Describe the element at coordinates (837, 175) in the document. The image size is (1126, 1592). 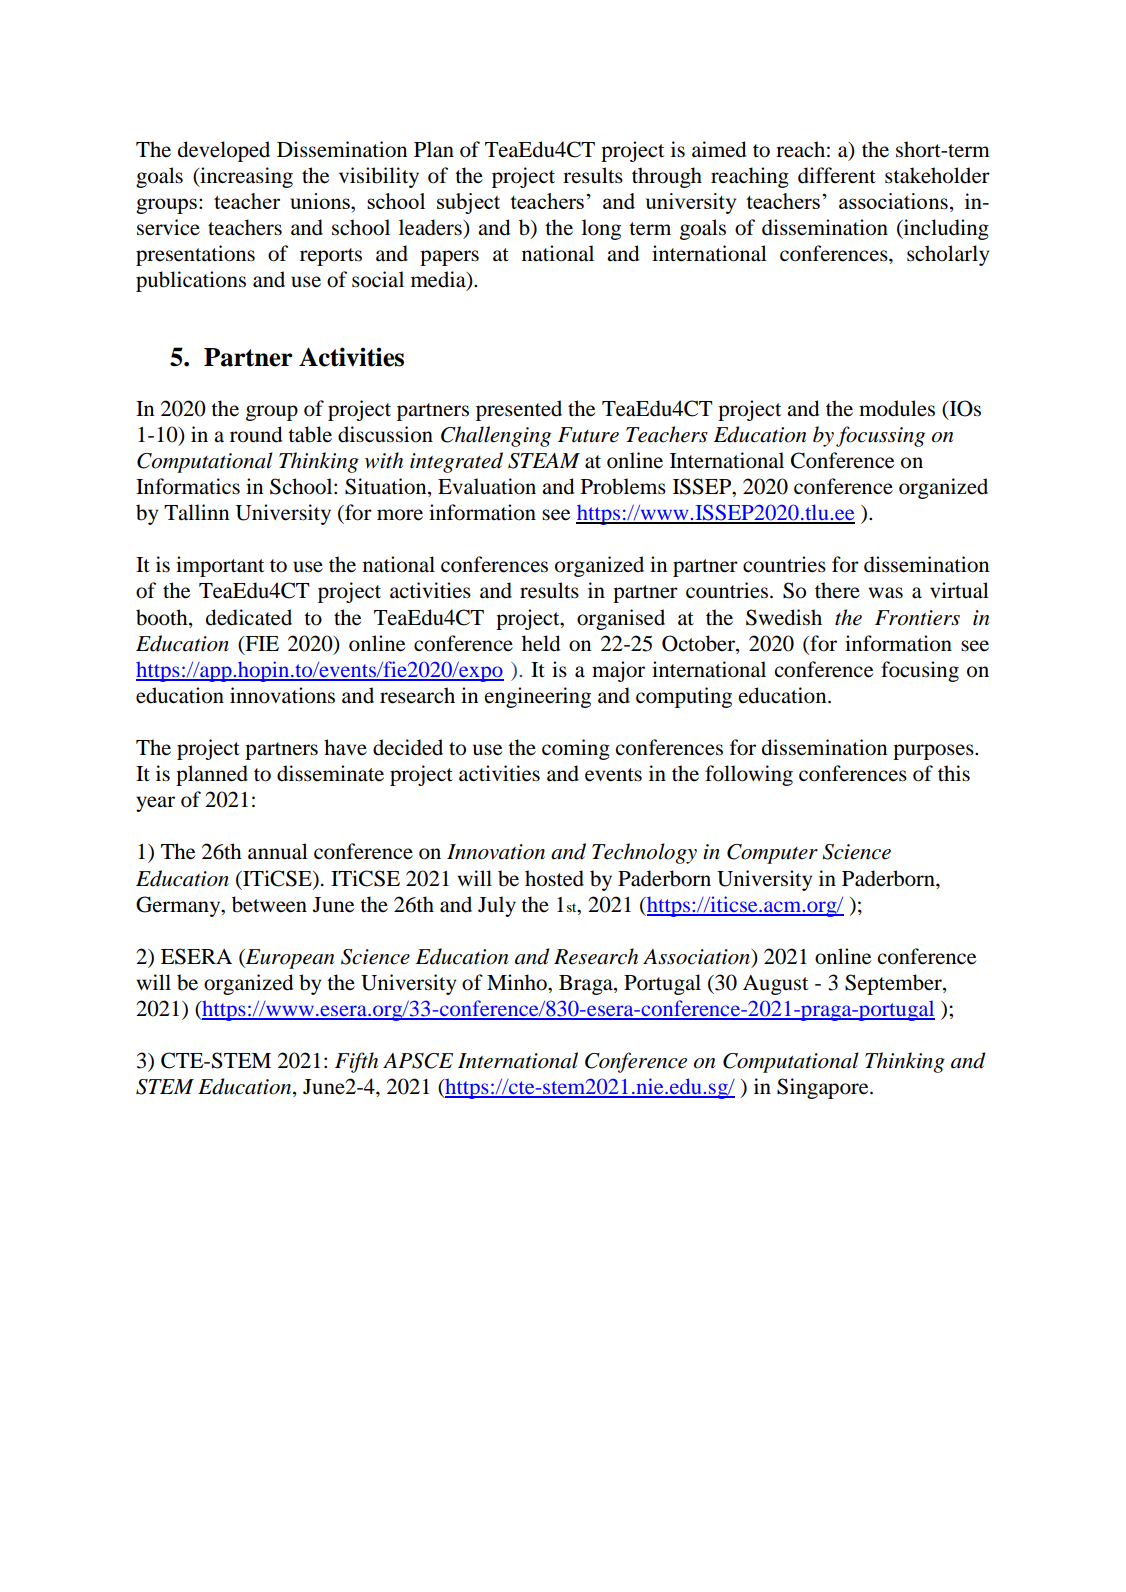
I see `different` at that location.
